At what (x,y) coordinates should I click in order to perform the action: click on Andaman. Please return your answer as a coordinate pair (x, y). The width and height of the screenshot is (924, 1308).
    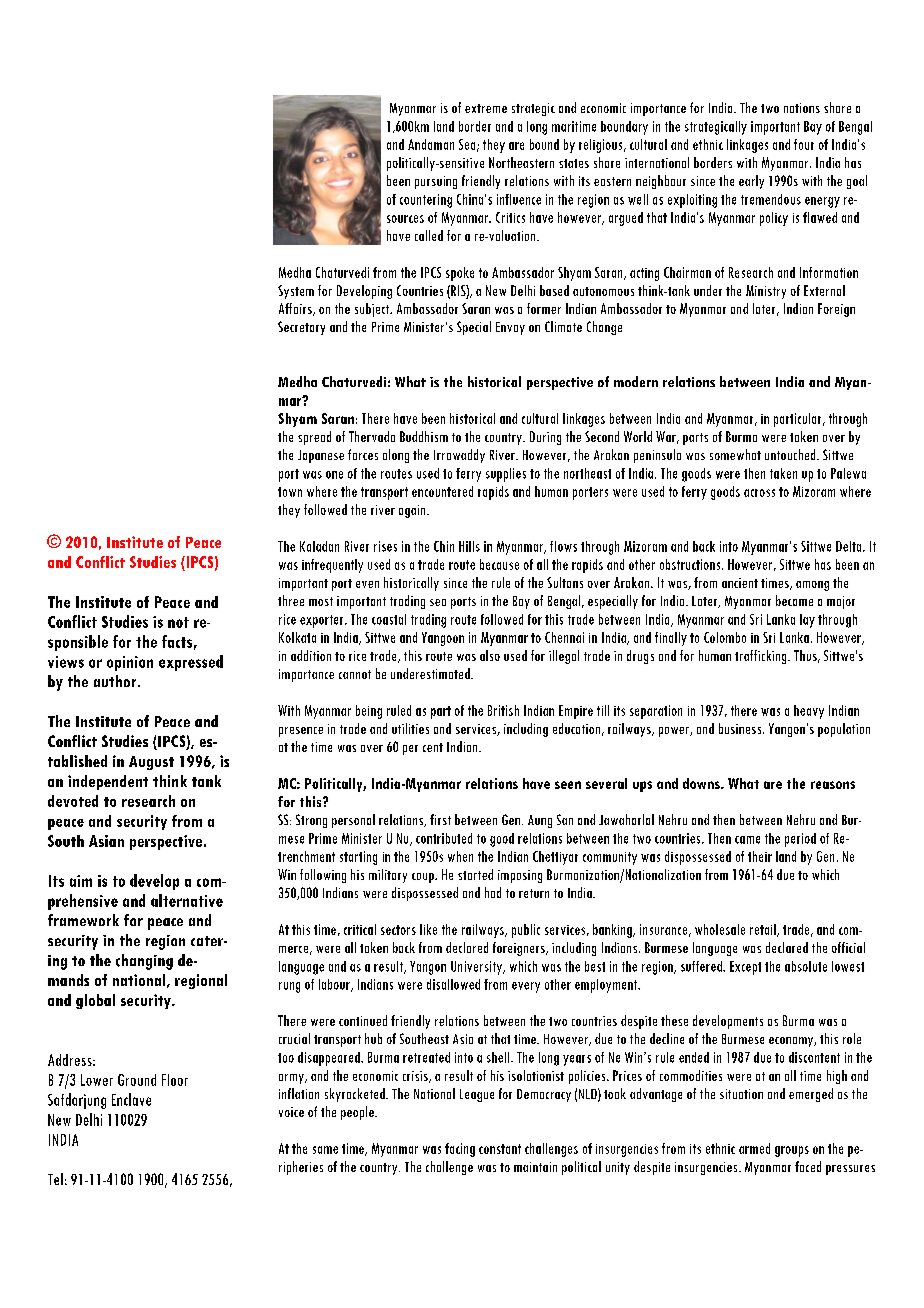
    Looking at the image, I should click on (431, 144).
